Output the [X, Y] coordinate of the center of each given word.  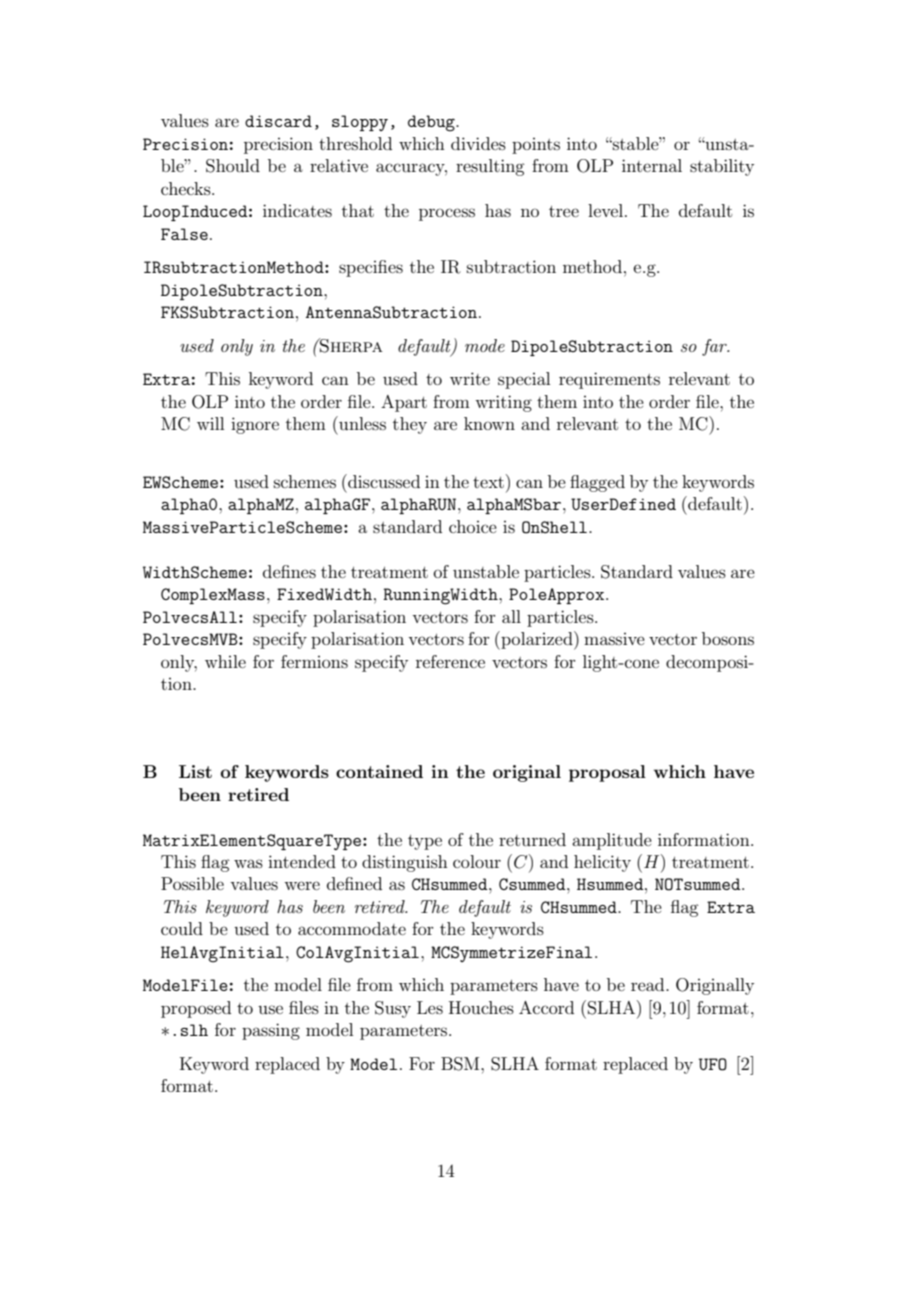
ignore [255, 425]
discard [278, 121]
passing [271, 1031]
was [248, 863]
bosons [728, 638]
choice [473, 526]
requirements [609, 380]
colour [477, 861]
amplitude [612, 841]
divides [478, 143]
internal [652, 165]
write [470, 378]
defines [289, 571]
